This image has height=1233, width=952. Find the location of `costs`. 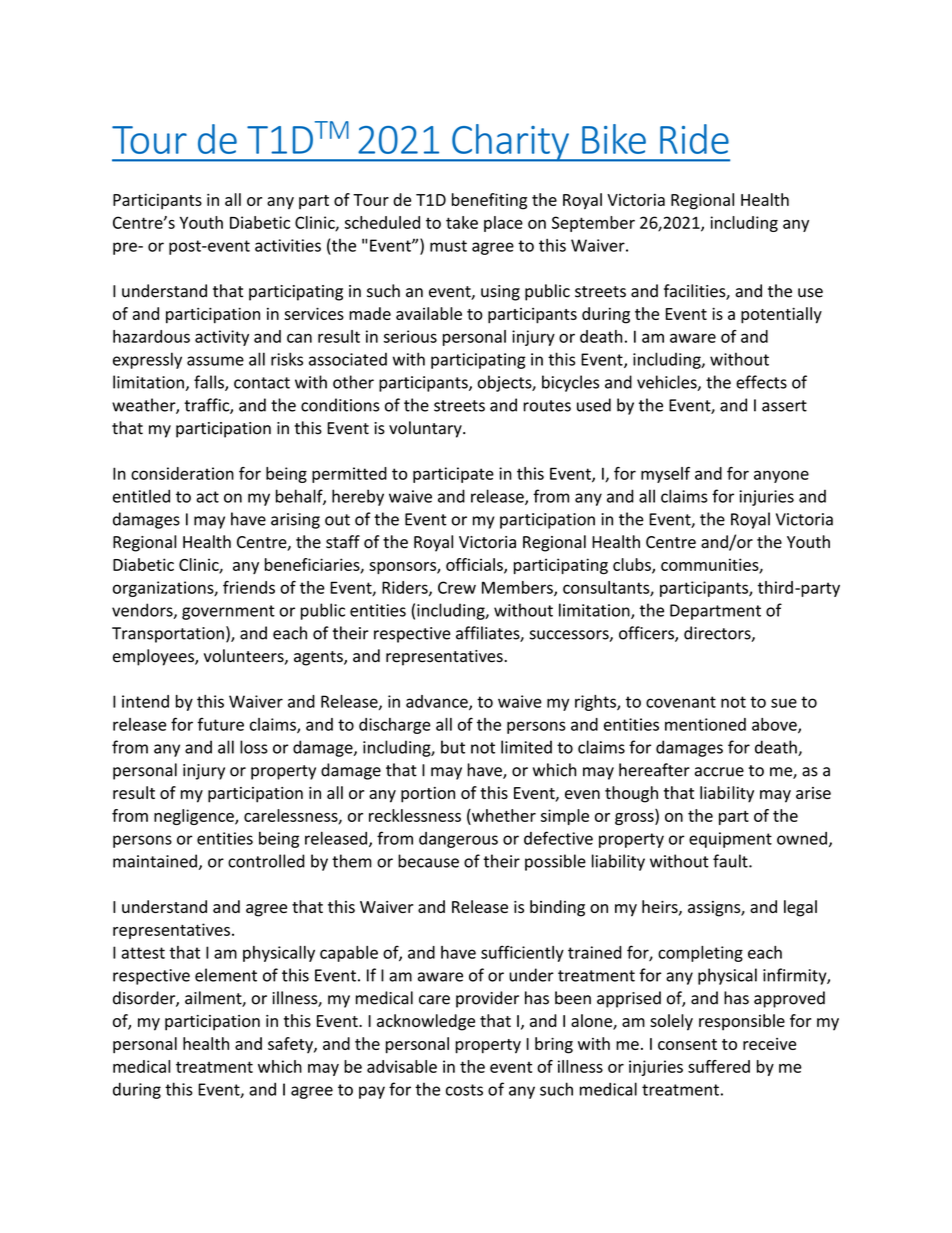

costs is located at coordinates (464, 1090).
